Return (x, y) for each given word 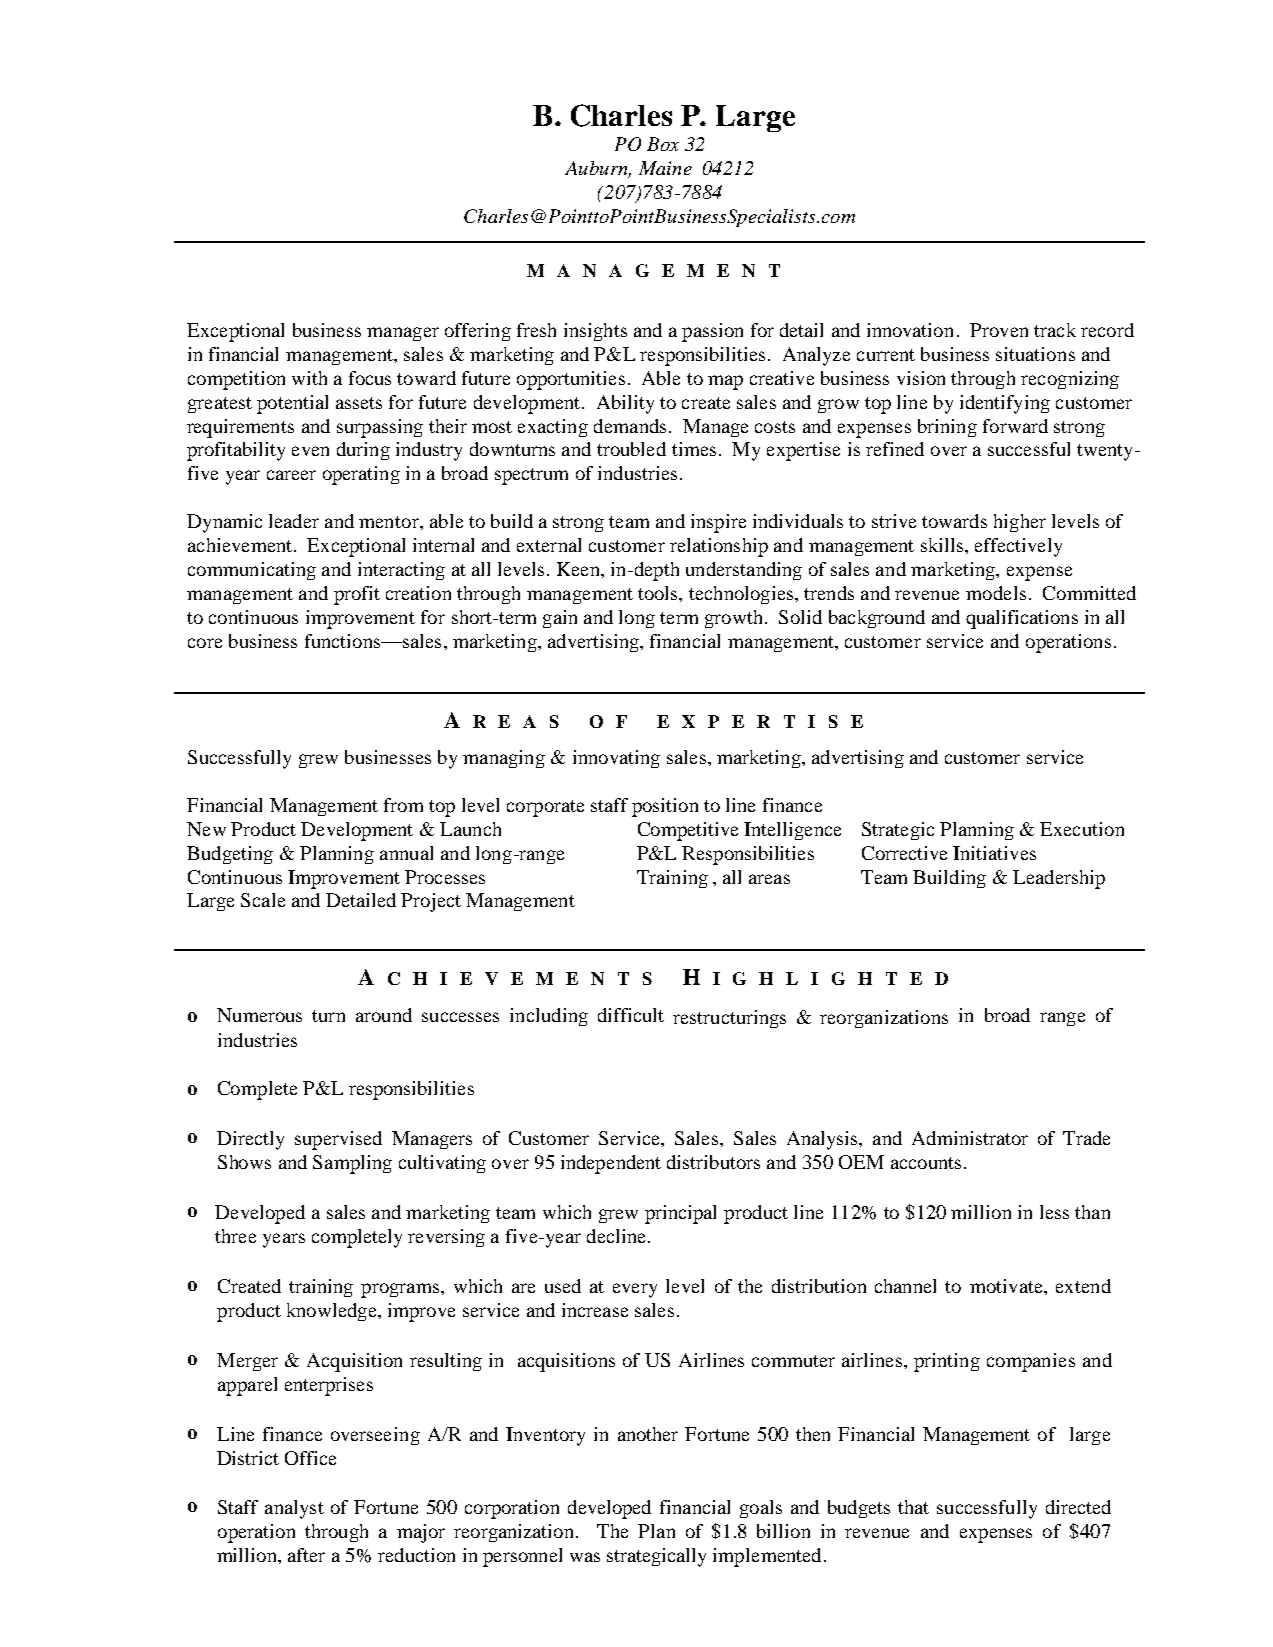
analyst (294, 1509)
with (309, 378)
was (585, 1557)
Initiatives (994, 853)
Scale (263, 900)
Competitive (688, 831)
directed (1078, 1507)
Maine (665, 168)
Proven (999, 330)
